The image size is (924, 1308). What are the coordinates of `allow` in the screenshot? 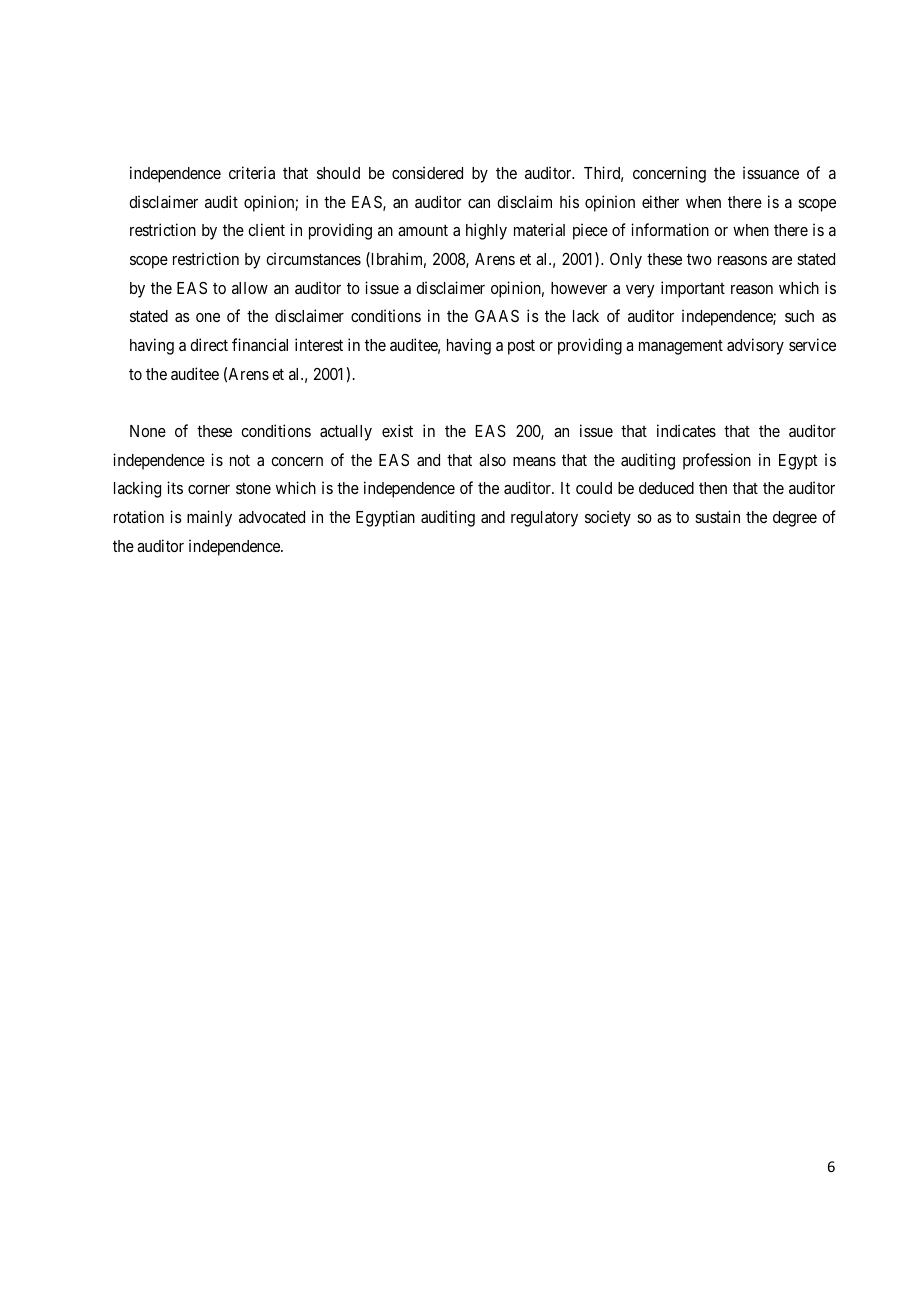 It's located at (250, 288).
